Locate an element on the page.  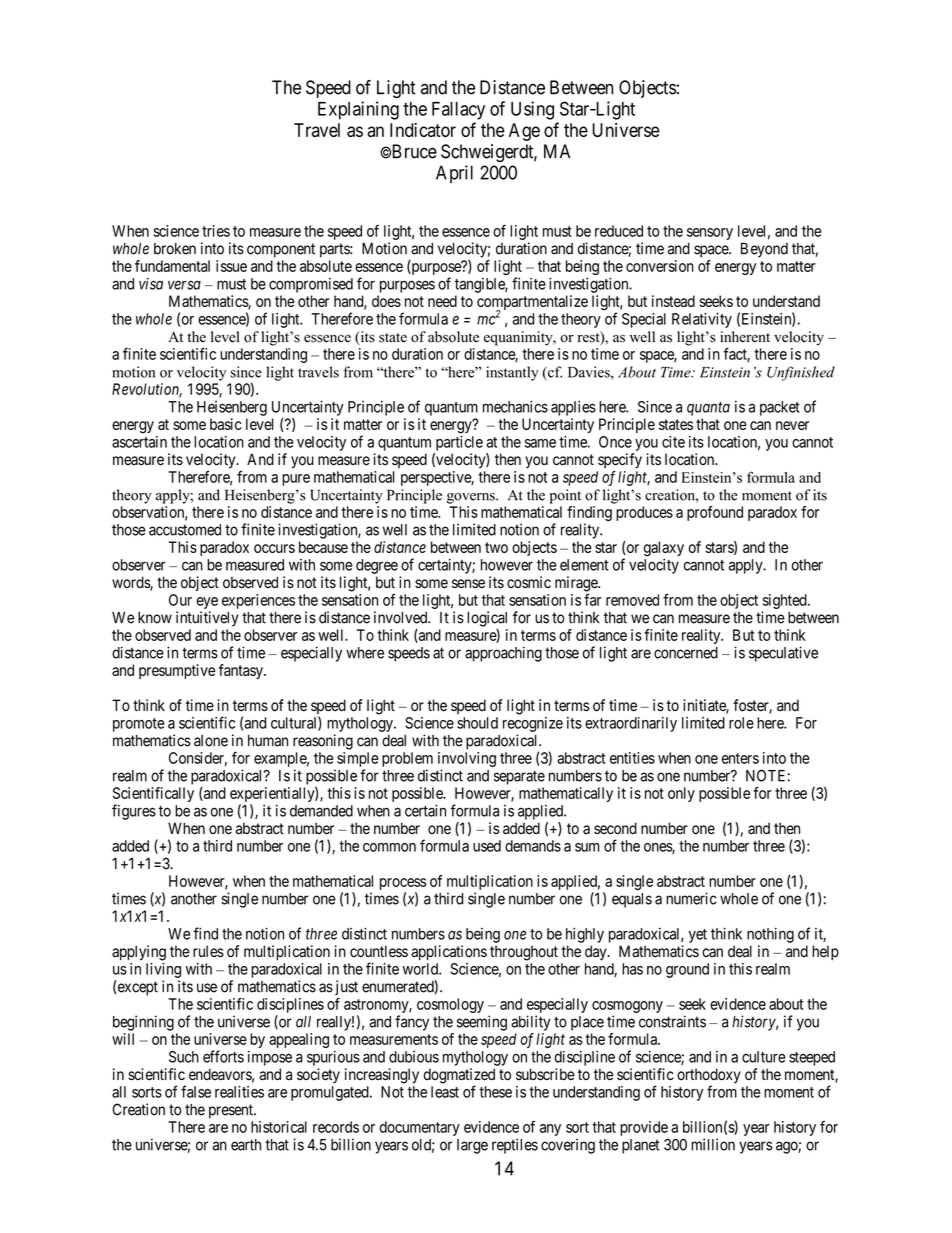
sensory is located at coordinates (710, 234).
